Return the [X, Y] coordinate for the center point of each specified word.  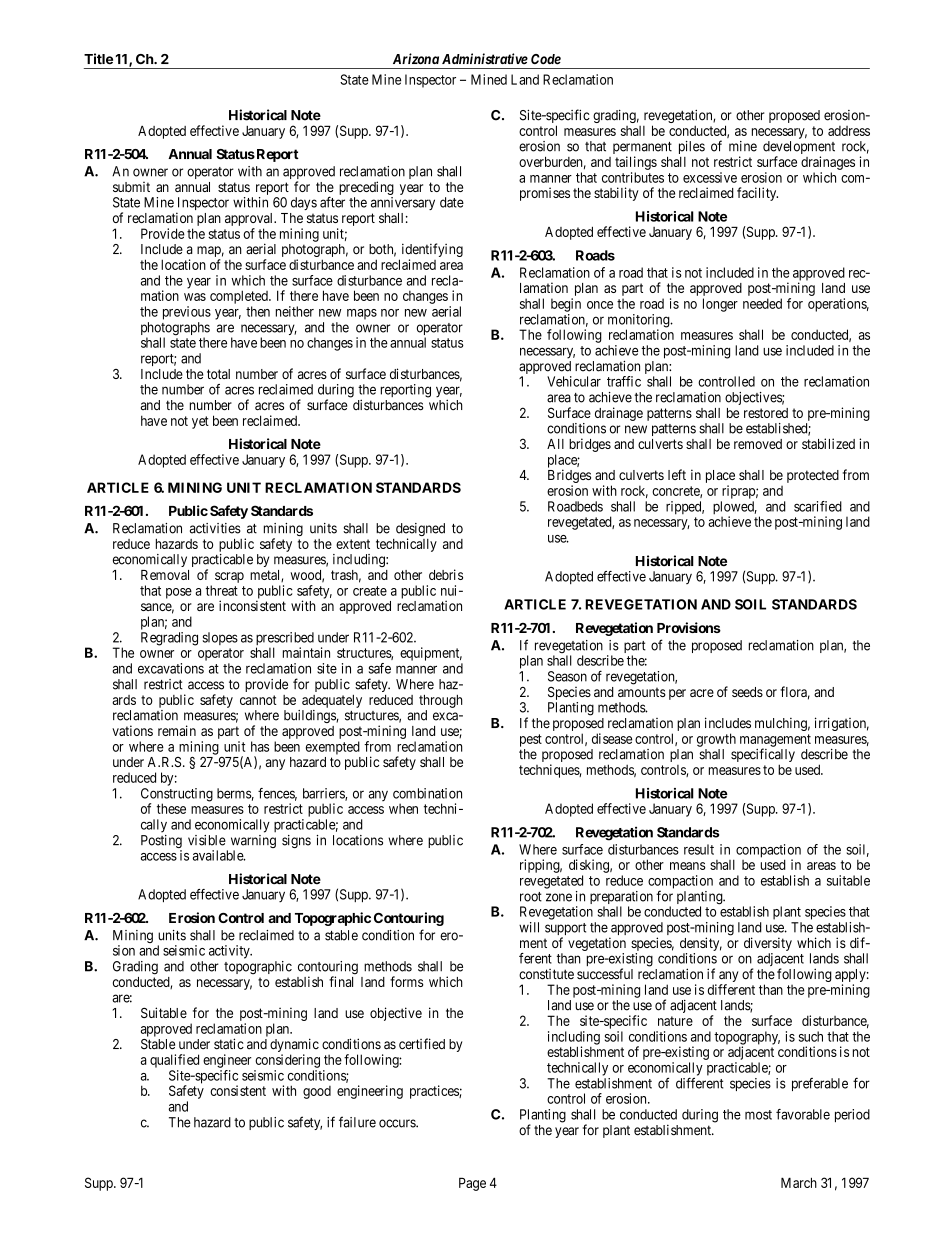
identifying [431, 251]
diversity [768, 944]
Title [98, 58]
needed [762, 303]
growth [716, 740]
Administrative [485, 58]
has [260, 746]
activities [215, 528]
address [849, 131]
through [441, 701]
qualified [174, 1061]
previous [187, 313]
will [529, 927]
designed [420, 531]
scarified [818, 506]
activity [230, 952]
